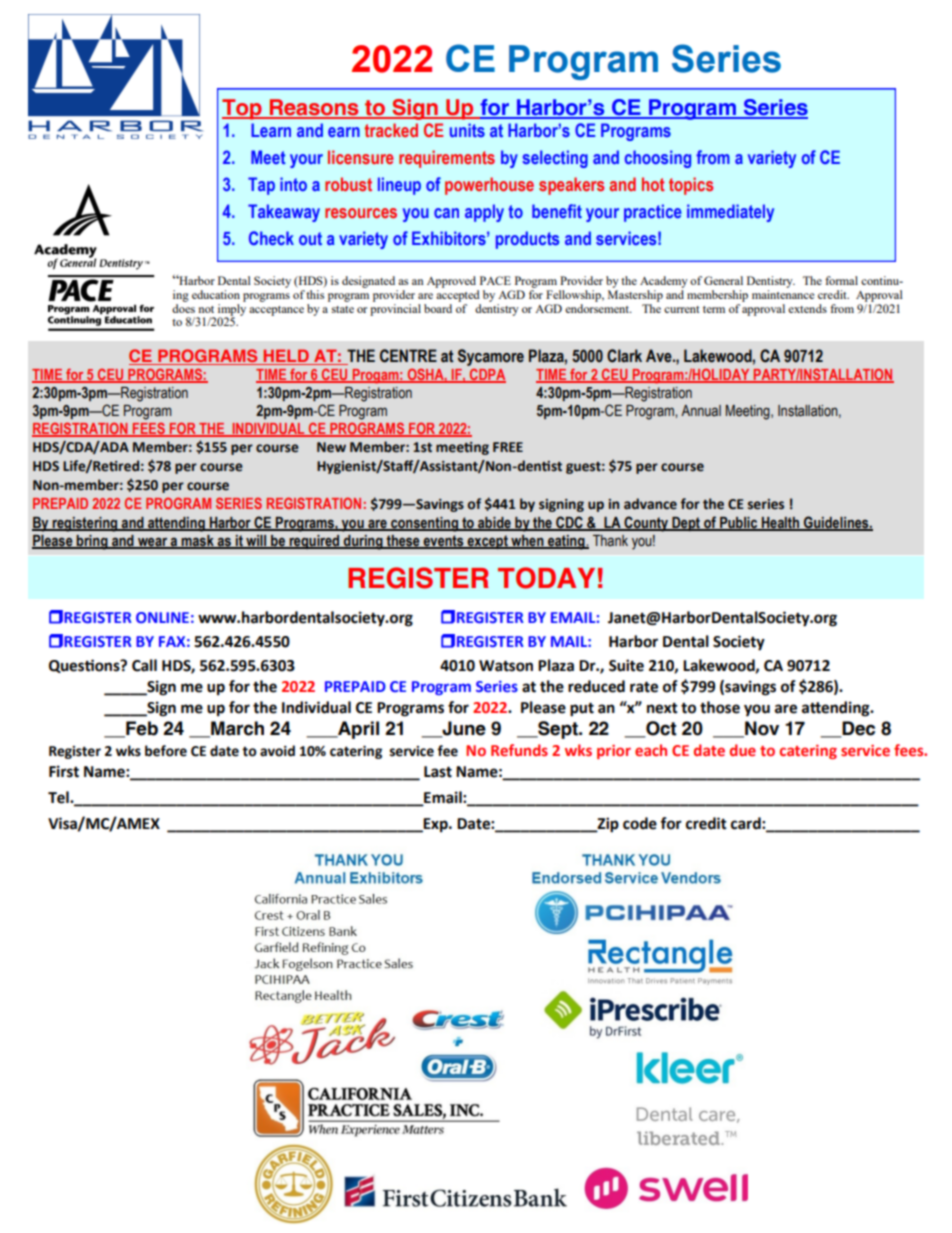 The height and width of the document is (1233, 952). What do you see at coordinates (720, 707) in the document?
I see `those` at bounding box center [720, 707].
